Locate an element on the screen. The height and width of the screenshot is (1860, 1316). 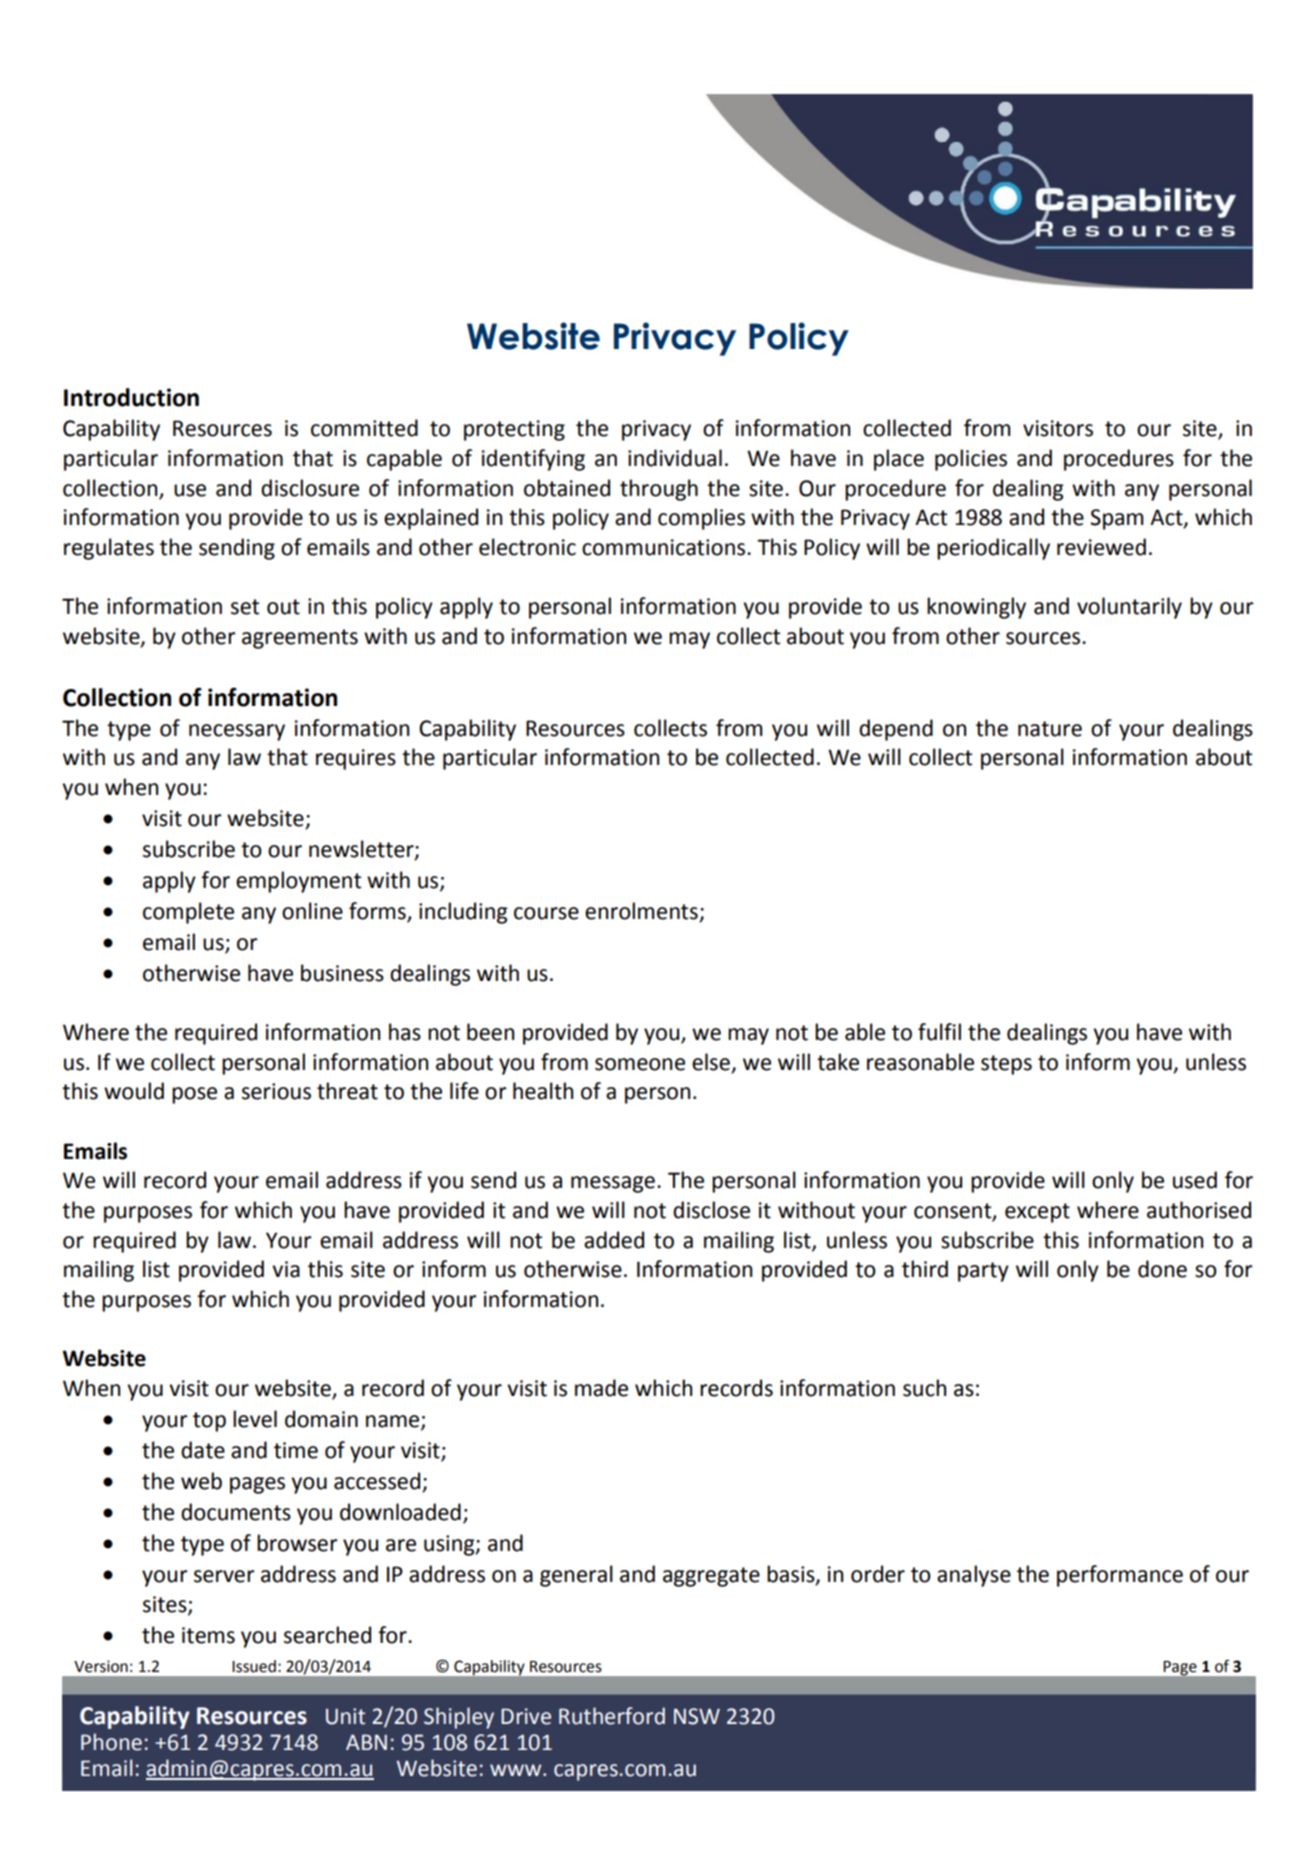
Issued is located at coordinates (254, 1666).
